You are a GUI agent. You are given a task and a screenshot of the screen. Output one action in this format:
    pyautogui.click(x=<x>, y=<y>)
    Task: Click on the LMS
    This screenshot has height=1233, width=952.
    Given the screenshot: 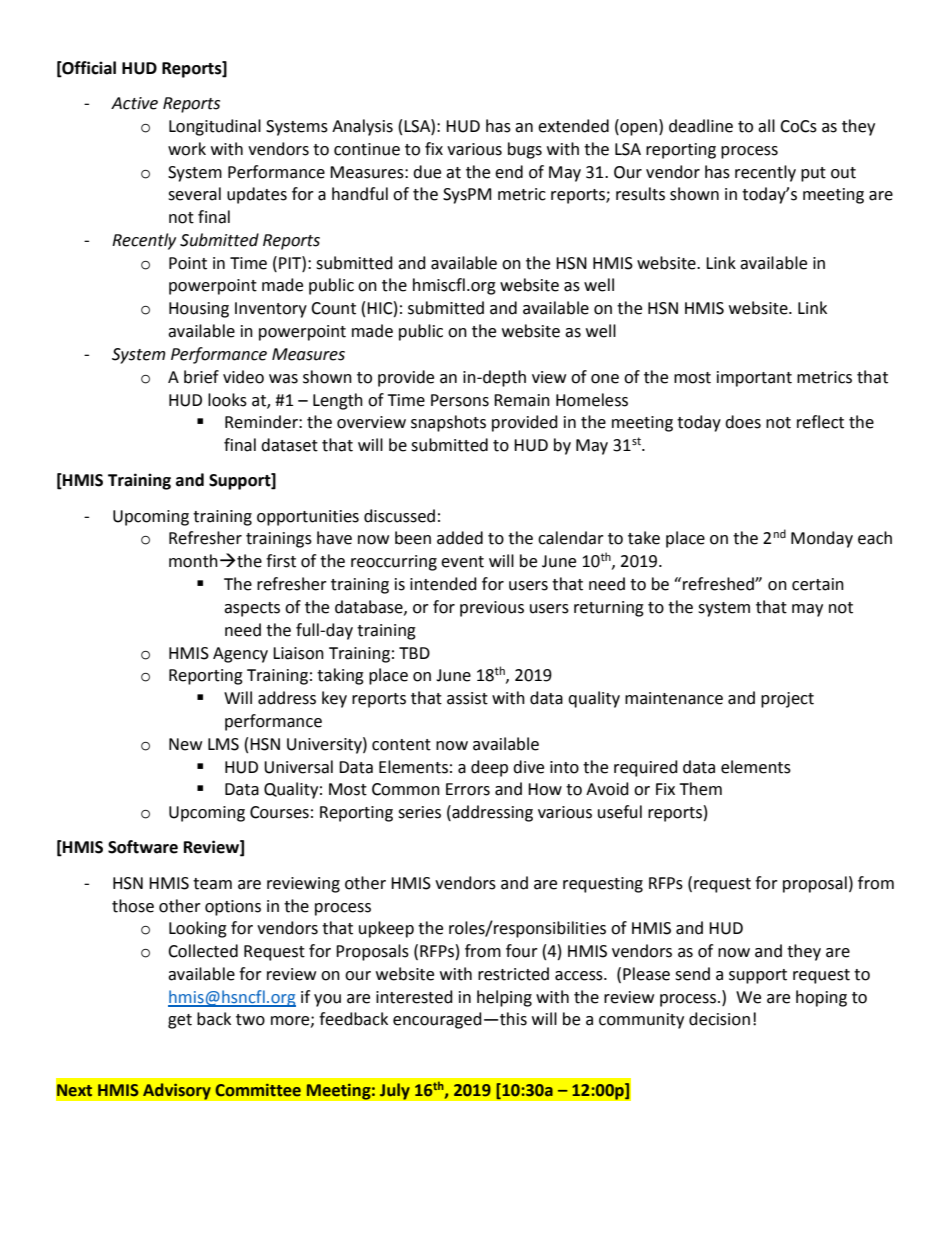 What is the action you would take?
    pyautogui.click(x=223, y=744)
